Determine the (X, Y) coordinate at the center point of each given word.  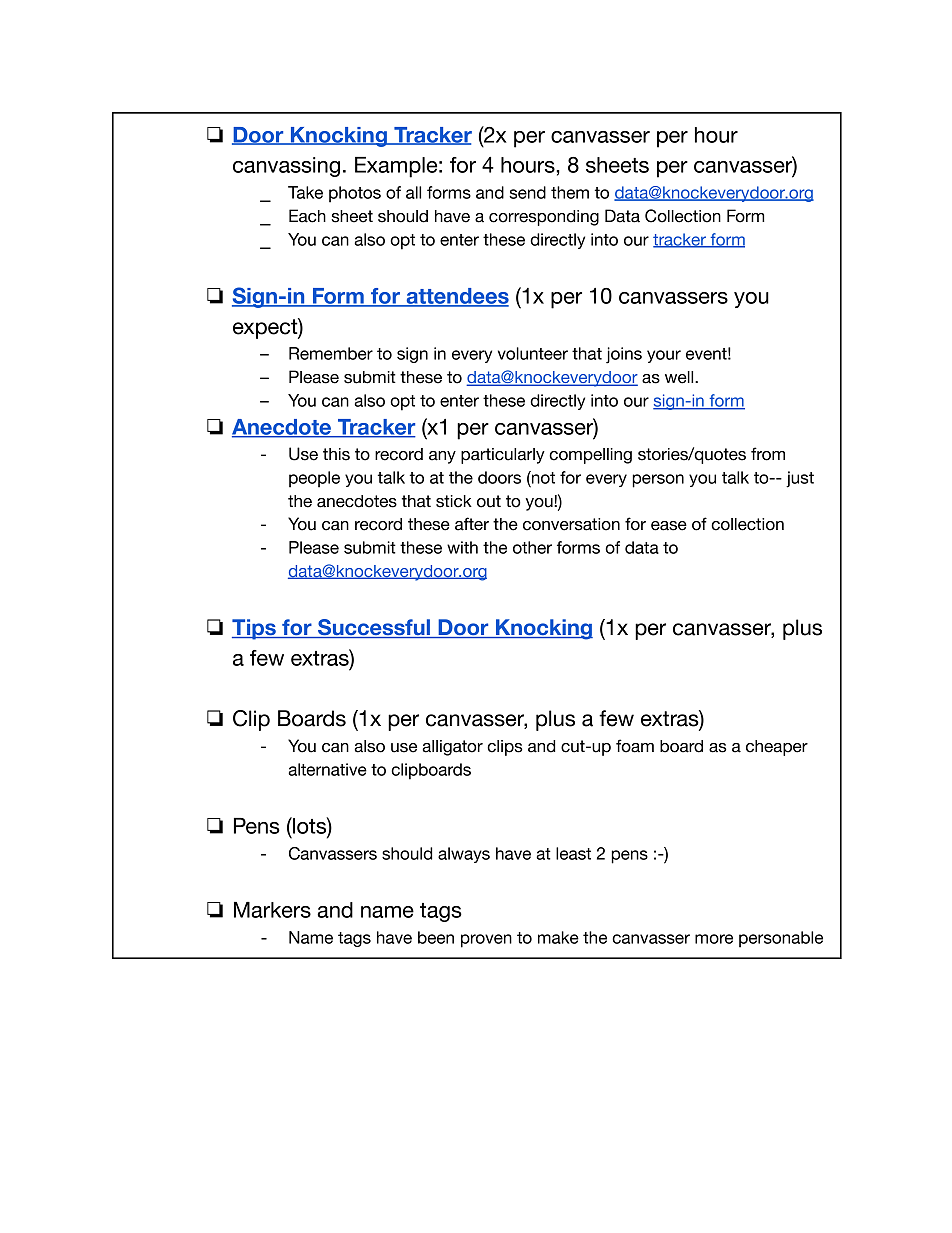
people (314, 479)
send (527, 192)
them (570, 192)
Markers (272, 910)
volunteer (533, 353)
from (768, 454)
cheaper (777, 748)
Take (305, 192)
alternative (327, 769)
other (532, 547)
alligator (452, 748)
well (680, 377)
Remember (331, 353)
